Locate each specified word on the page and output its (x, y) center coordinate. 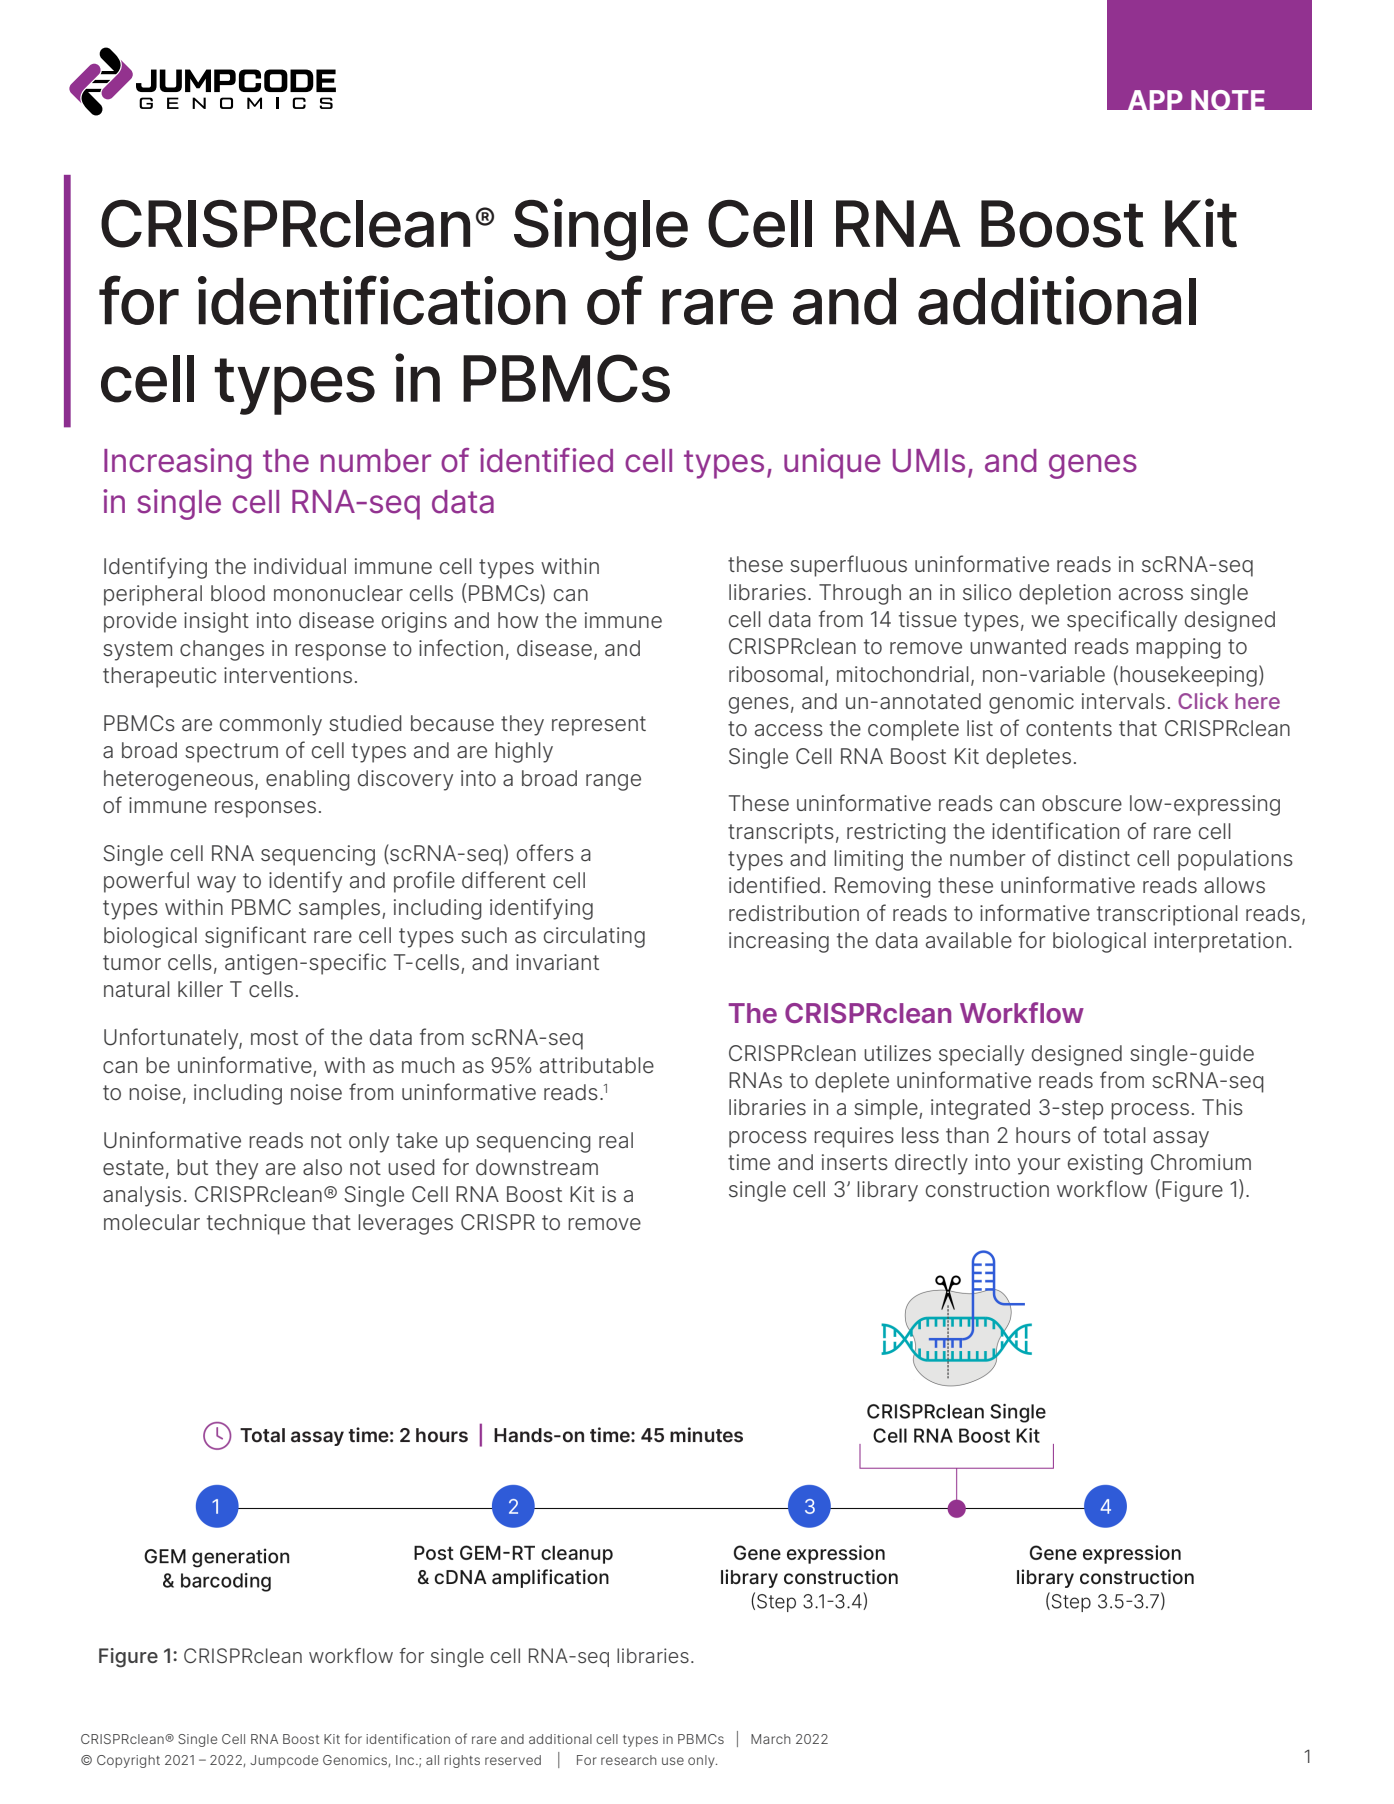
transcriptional (1167, 915)
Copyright (128, 1761)
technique (256, 1224)
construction (987, 1189)
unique (832, 463)
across (1151, 594)
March (771, 1739)
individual (300, 566)
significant (255, 937)
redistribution (794, 913)
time (749, 1162)
